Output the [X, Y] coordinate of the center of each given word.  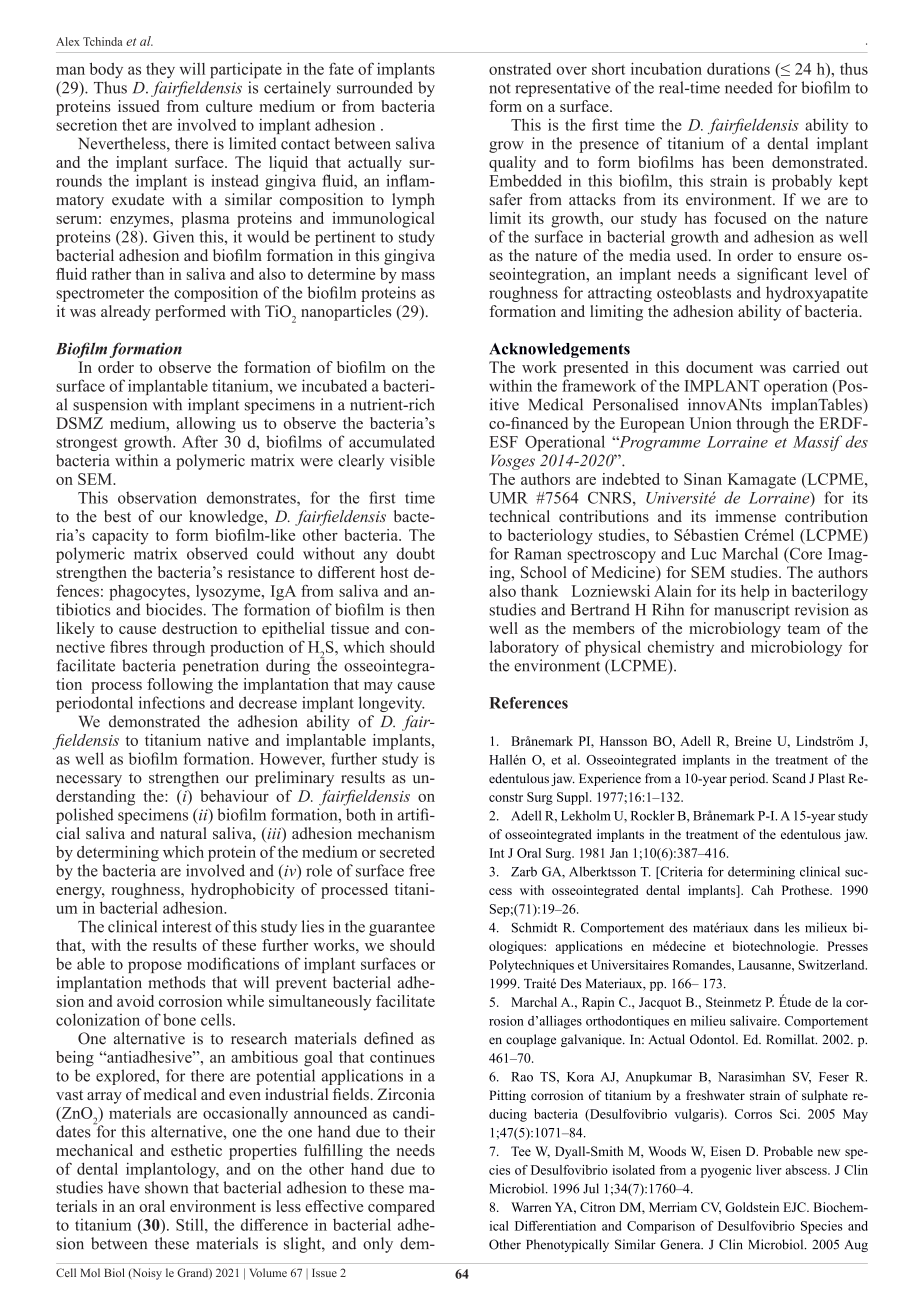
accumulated [392, 441]
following [180, 686]
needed [749, 87]
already [126, 313]
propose [155, 967]
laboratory [524, 648]
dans [766, 927]
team [803, 629]
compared [401, 1208]
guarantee [402, 929]
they [160, 70]
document [719, 367]
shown [166, 1187]
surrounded [375, 87]
